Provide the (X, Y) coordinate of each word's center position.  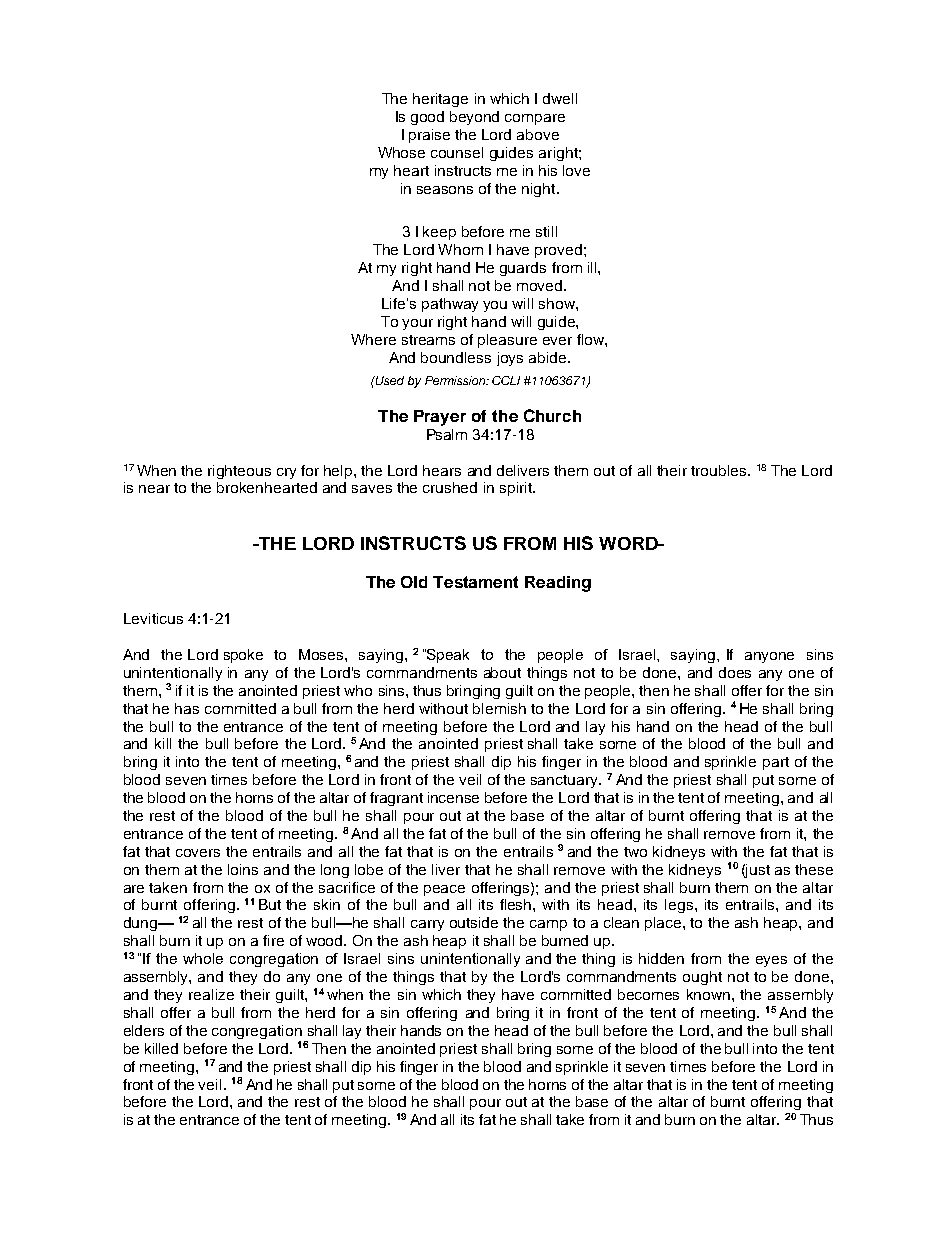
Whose (401, 152)
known (710, 994)
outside (474, 922)
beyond (474, 118)
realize (211, 994)
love (576, 170)
